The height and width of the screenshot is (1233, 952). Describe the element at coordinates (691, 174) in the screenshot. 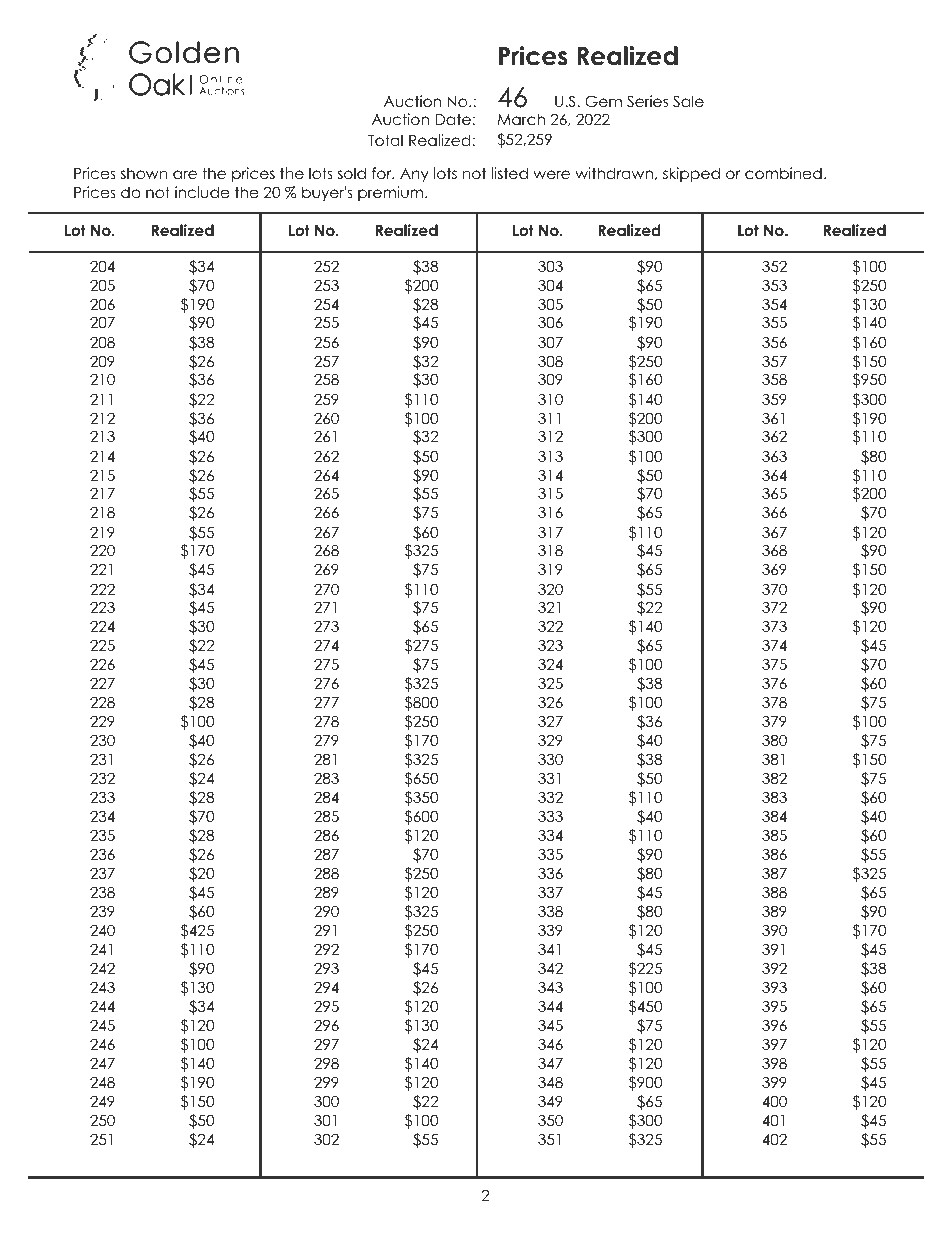

I see `skipped` at that location.
